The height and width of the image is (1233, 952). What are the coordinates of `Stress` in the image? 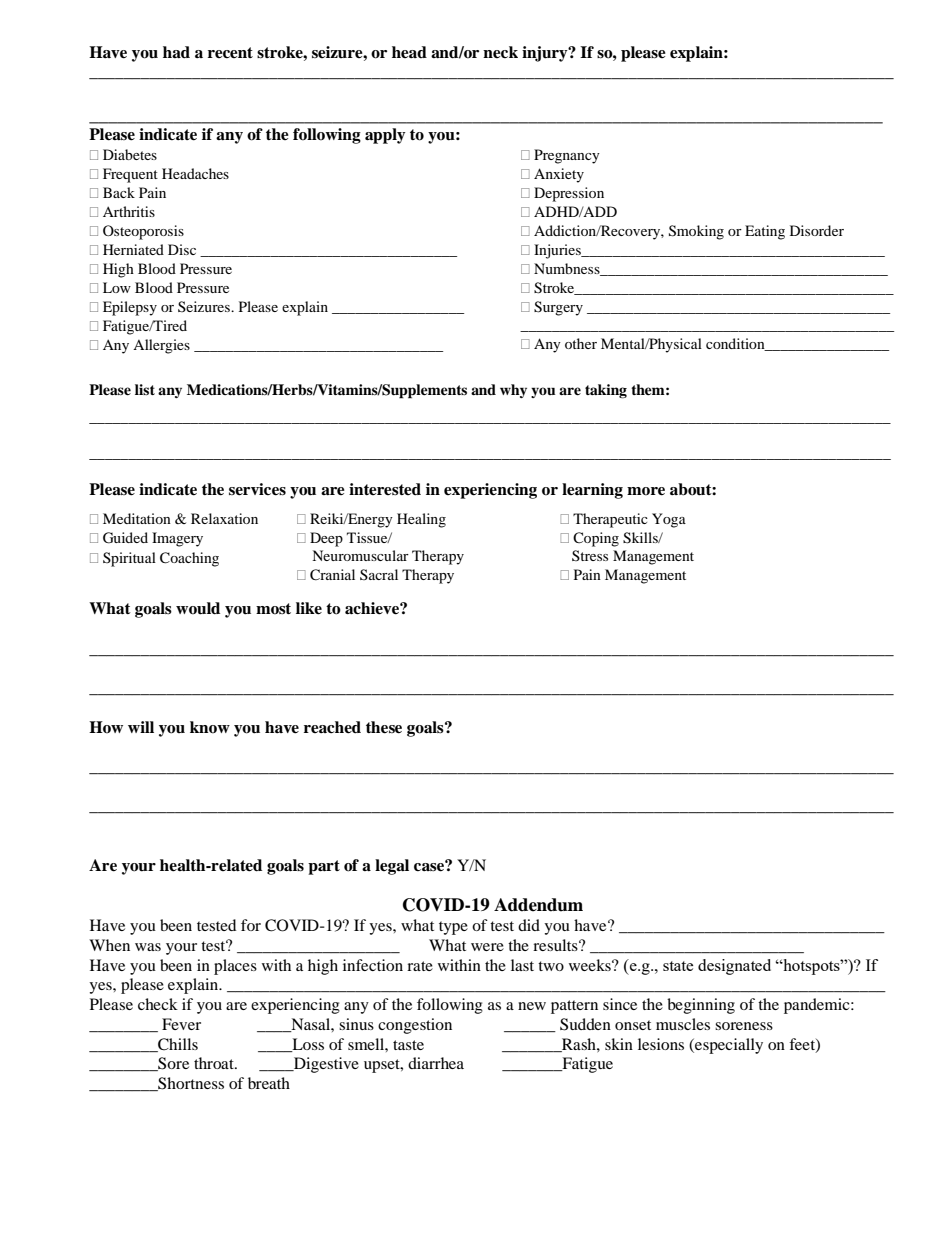 It's located at (590, 555).
